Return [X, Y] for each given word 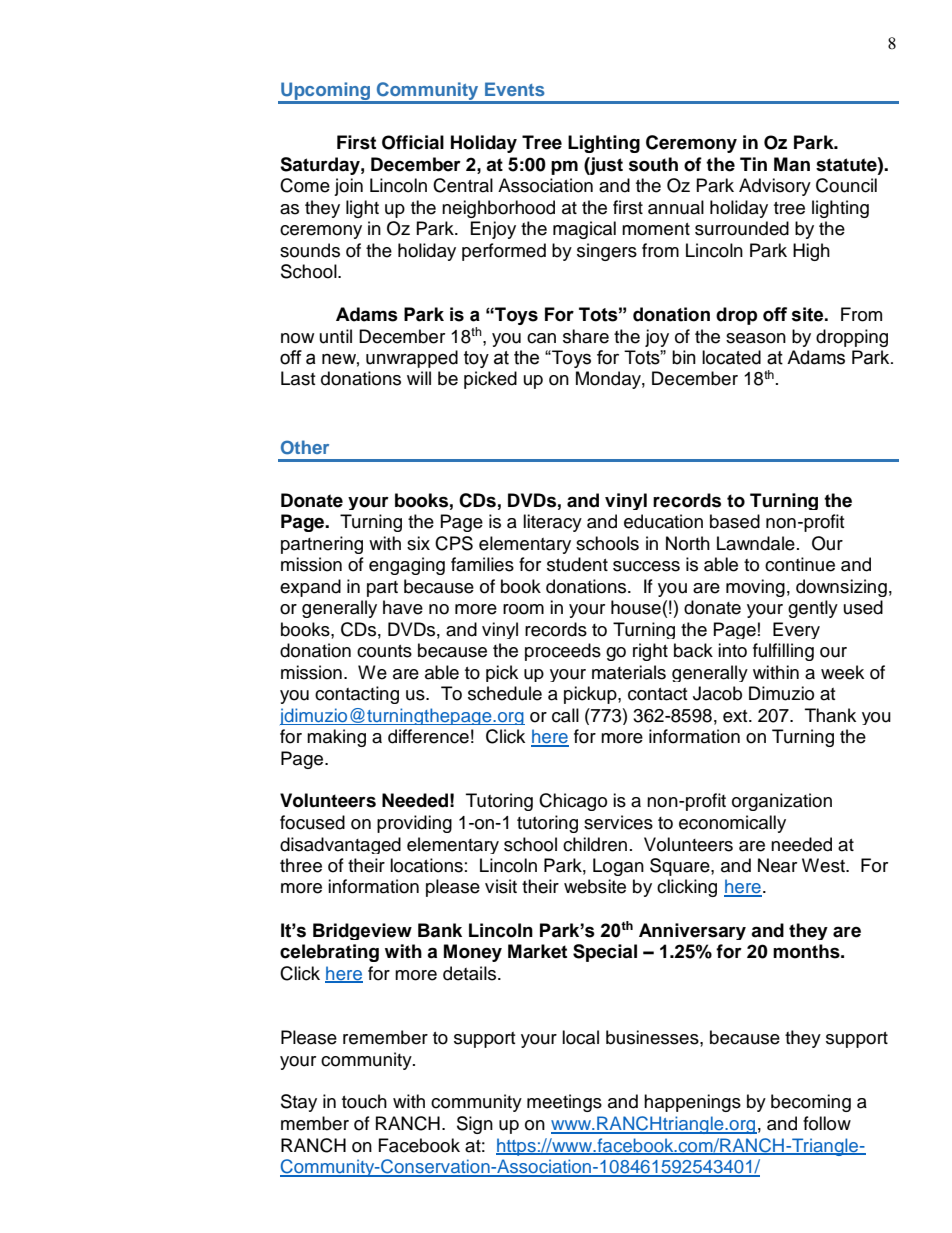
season [756, 338]
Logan [618, 867]
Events [515, 89]
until [336, 336]
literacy [552, 523]
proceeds [563, 652]
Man [792, 164]
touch [364, 1101]
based [735, 521]
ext [736, 716]
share [586, 336]
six [418, 543]
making [336, 738]
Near [777, 865]
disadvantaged [340, 845]
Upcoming [326, 92]
